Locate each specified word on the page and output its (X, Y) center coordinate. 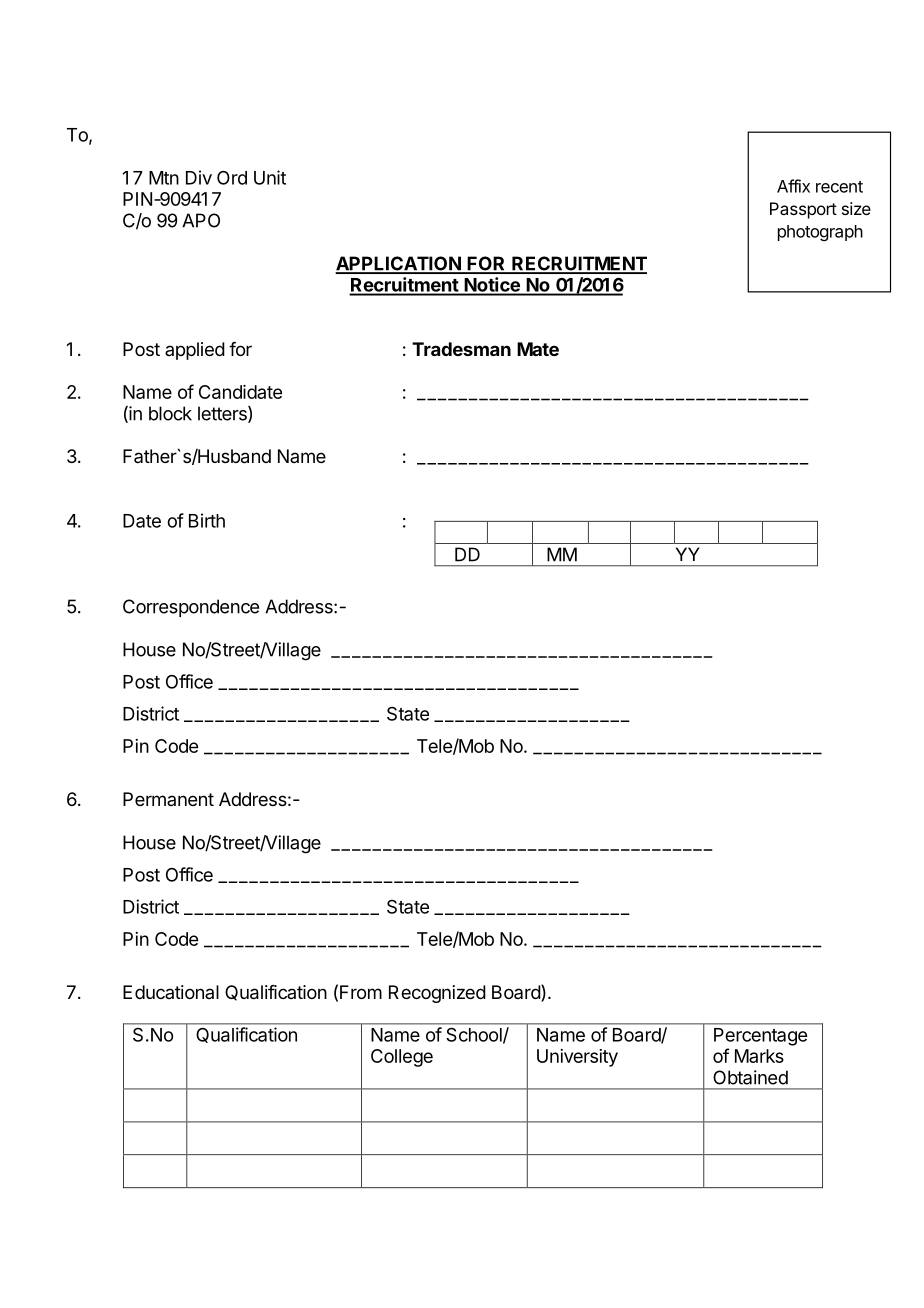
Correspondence (191, 608)
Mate (538, 349)
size (856, 208)
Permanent (168, 799)
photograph (820, 233)
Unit (270, 177)
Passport (803, 210)
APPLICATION (399, 264)
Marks (759, 1056)
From (361, 992)
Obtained (750, 1077)
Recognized (437, 994)
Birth (207, 520)
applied (195, 351)
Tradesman (461, 349)
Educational (171, 992)
